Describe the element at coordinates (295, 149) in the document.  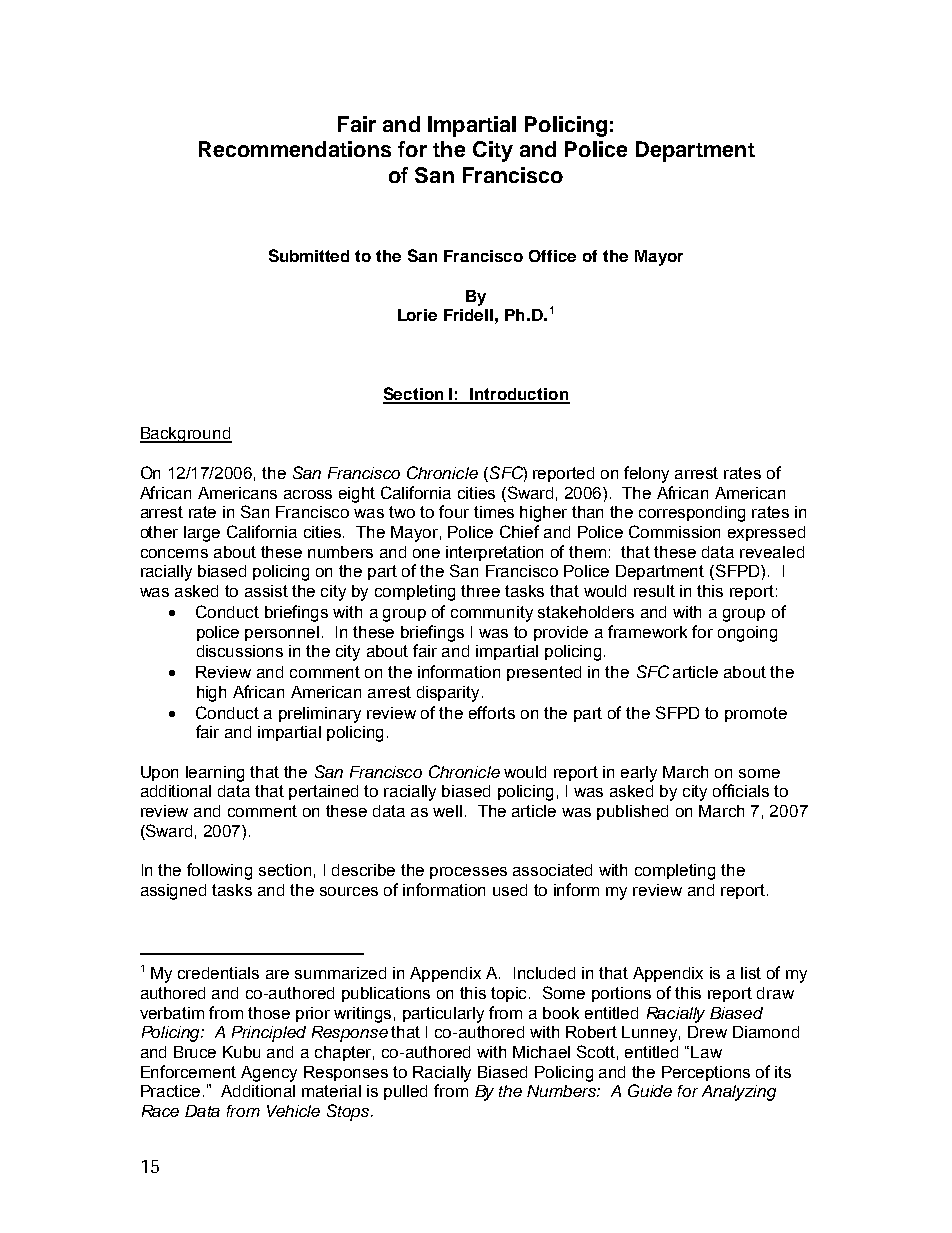
I see `Recommendations` at that location.
